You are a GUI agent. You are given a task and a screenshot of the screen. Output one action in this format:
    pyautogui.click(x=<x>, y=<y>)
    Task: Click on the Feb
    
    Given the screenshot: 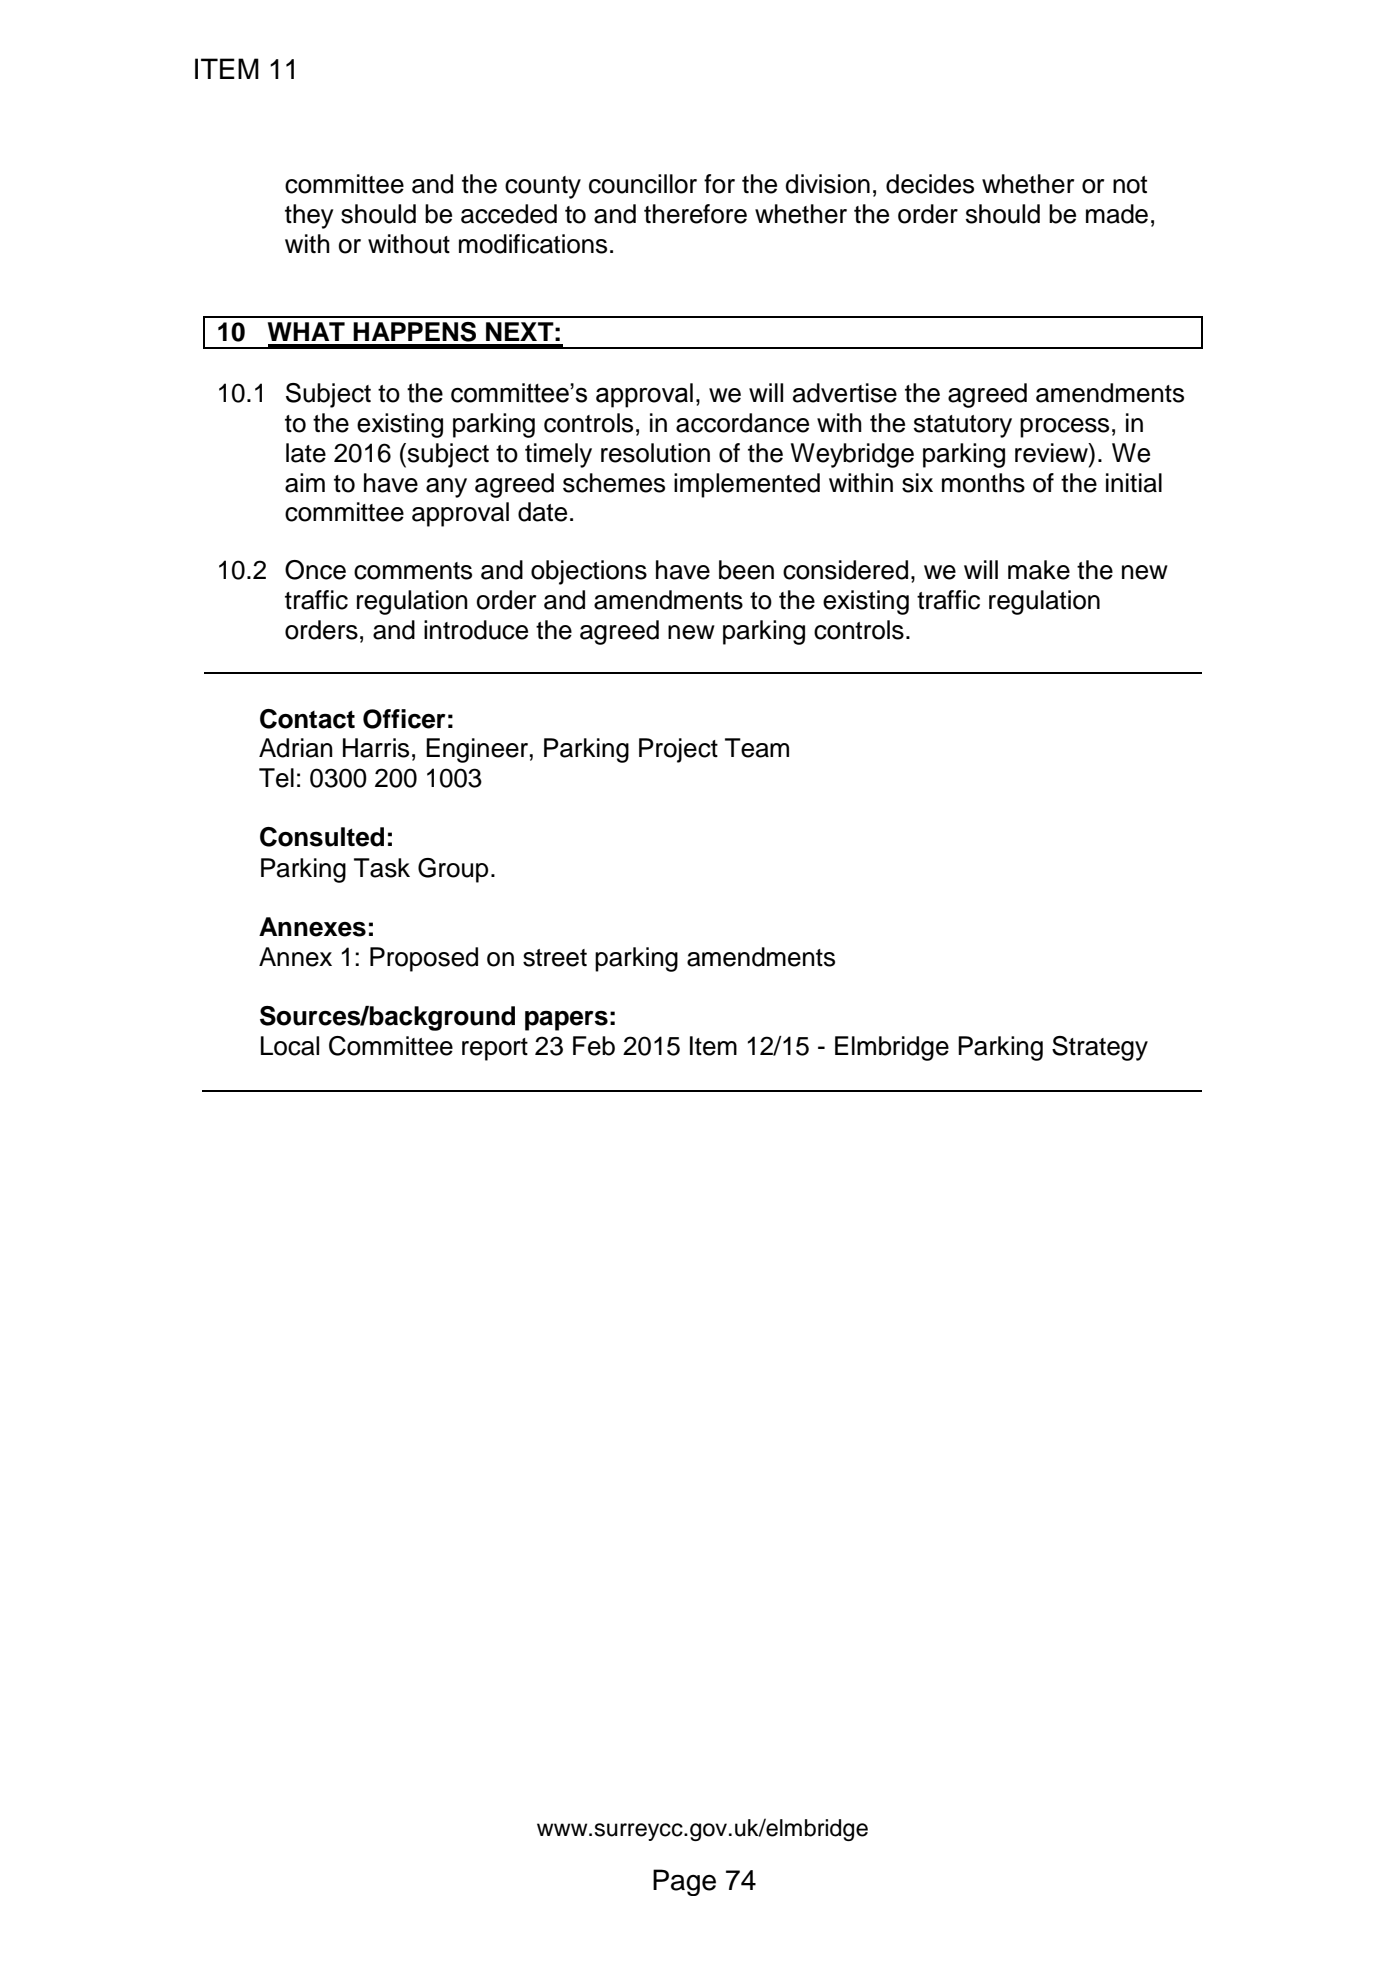 What is the action you would take?
    pyautogui.click(x=594, y=1046)
